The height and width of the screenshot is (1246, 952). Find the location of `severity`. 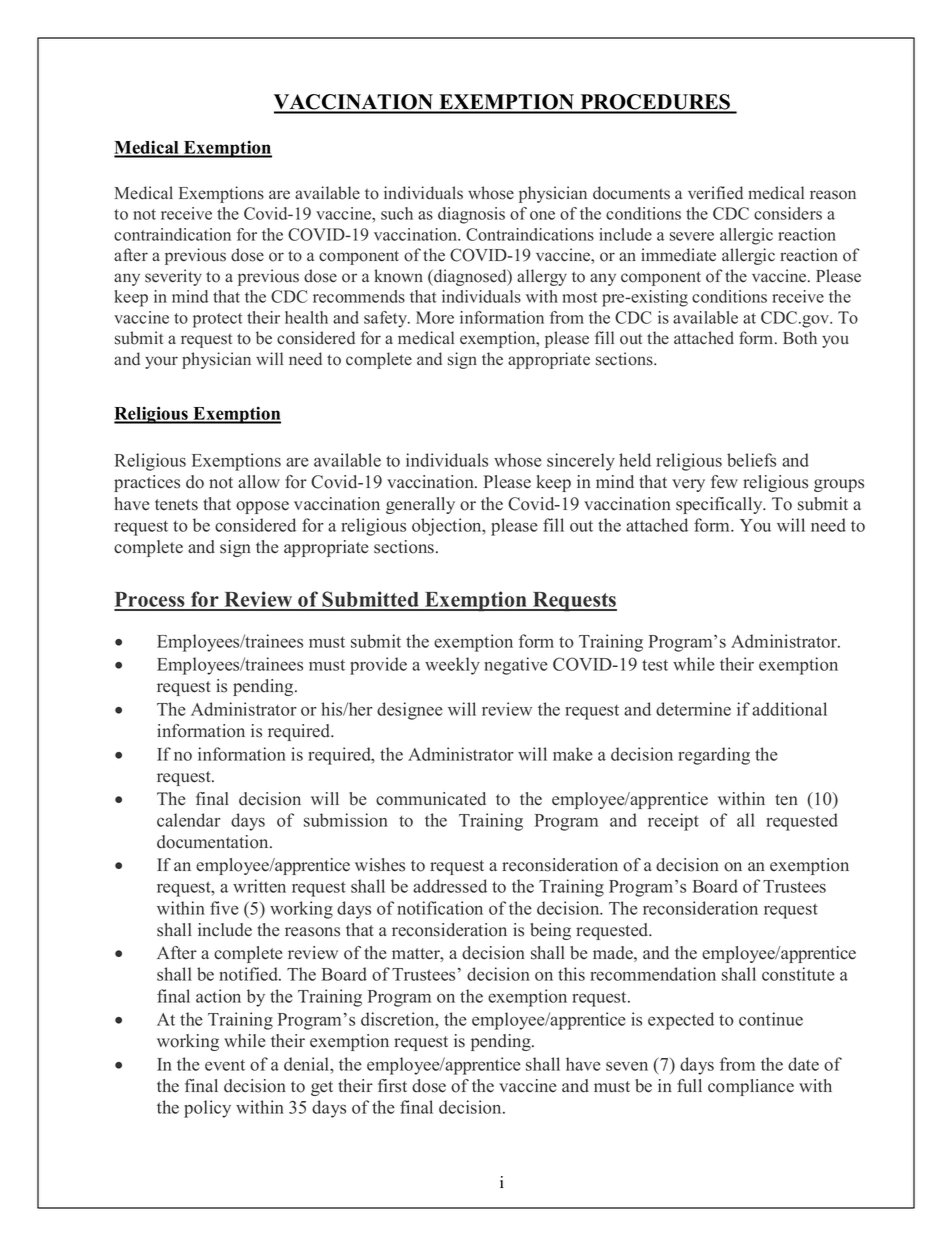

severity is located at coordinates (173, 277).
